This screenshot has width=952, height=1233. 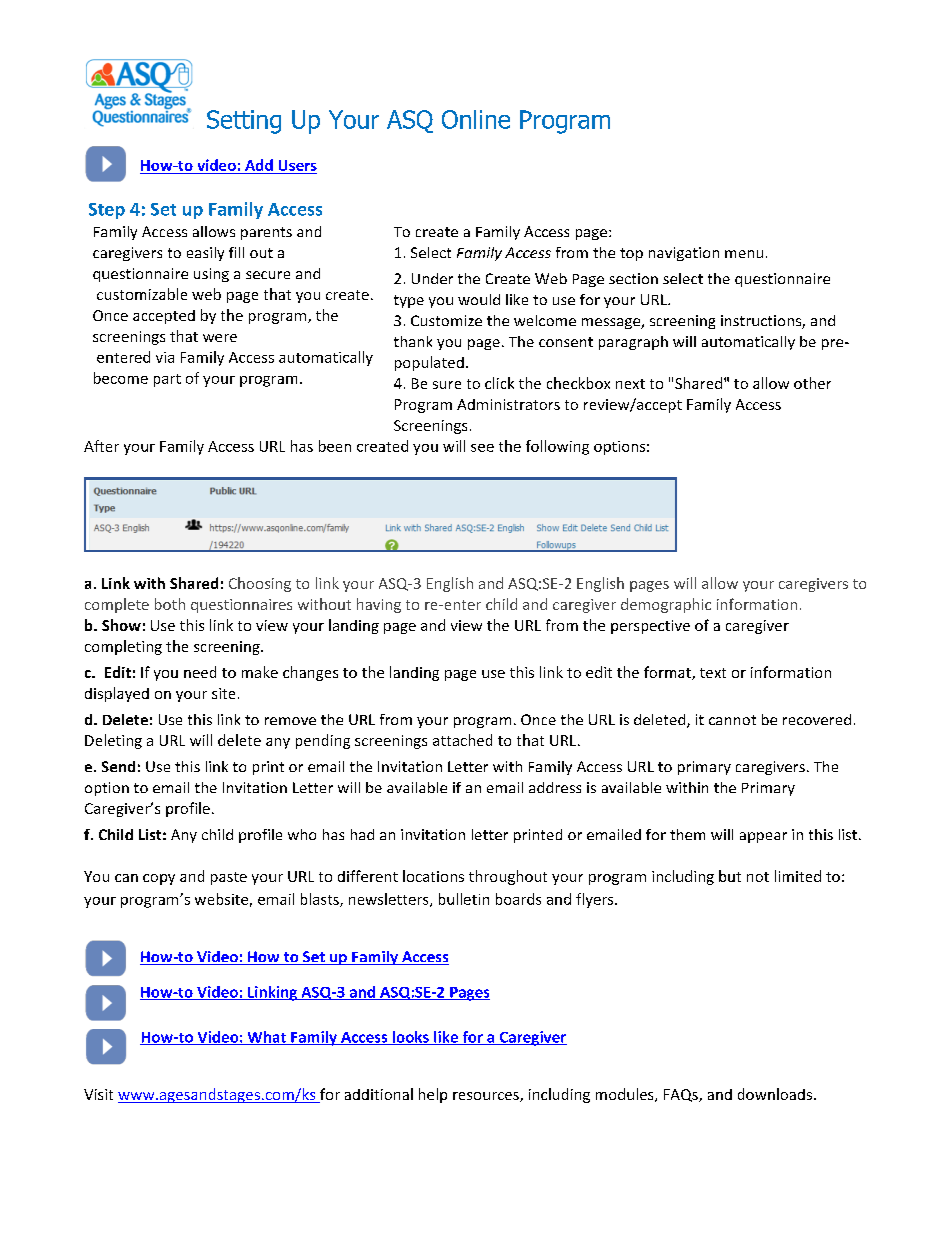 What do you see at coordinates (170, 604) in the screenshot?
I see `both` at bounding box center [170, 604].
